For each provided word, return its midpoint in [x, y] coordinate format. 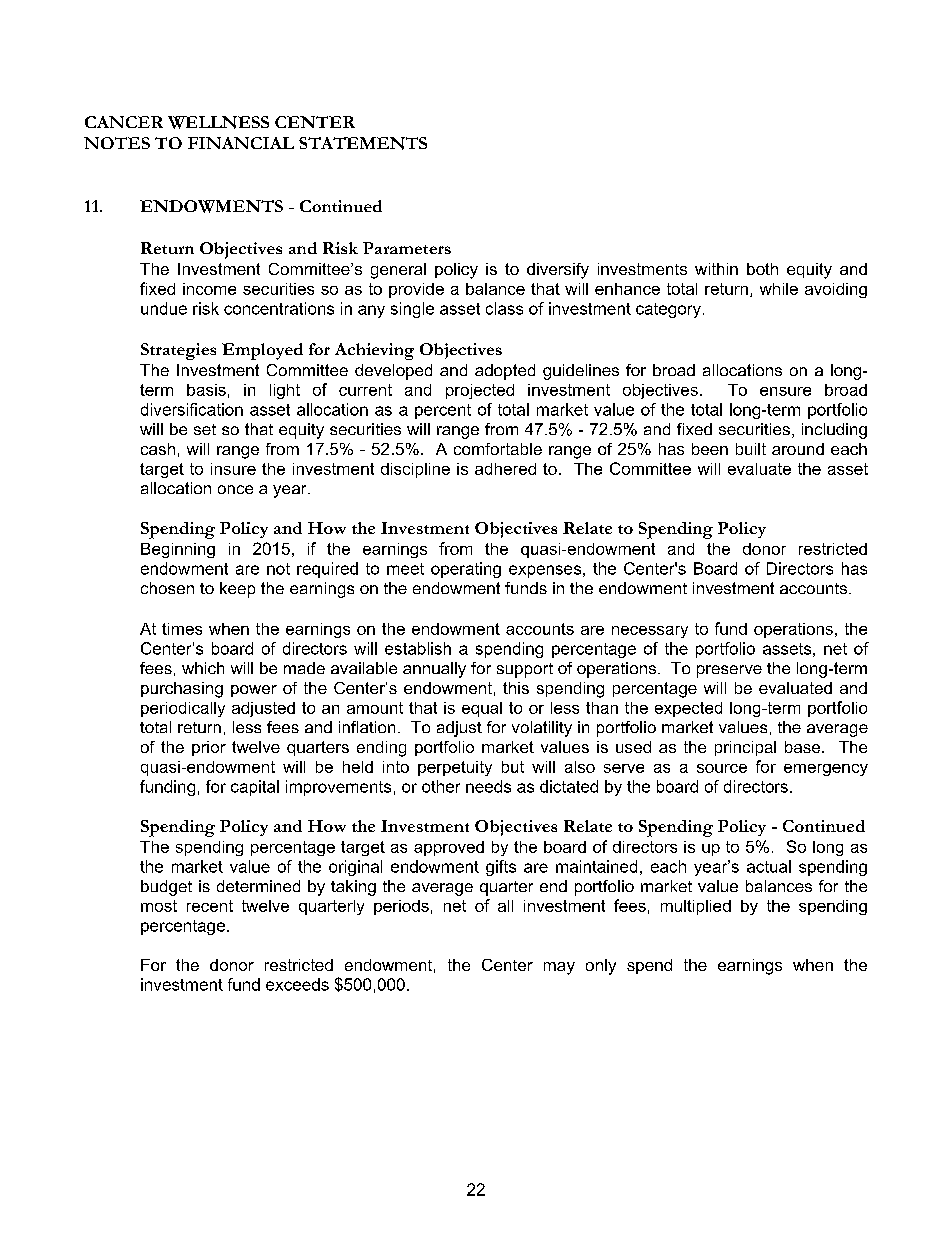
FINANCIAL [241, 143]
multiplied [696, 907]
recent [210, 906]
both [762, 269]
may [559, 968]
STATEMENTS [363, 143]
